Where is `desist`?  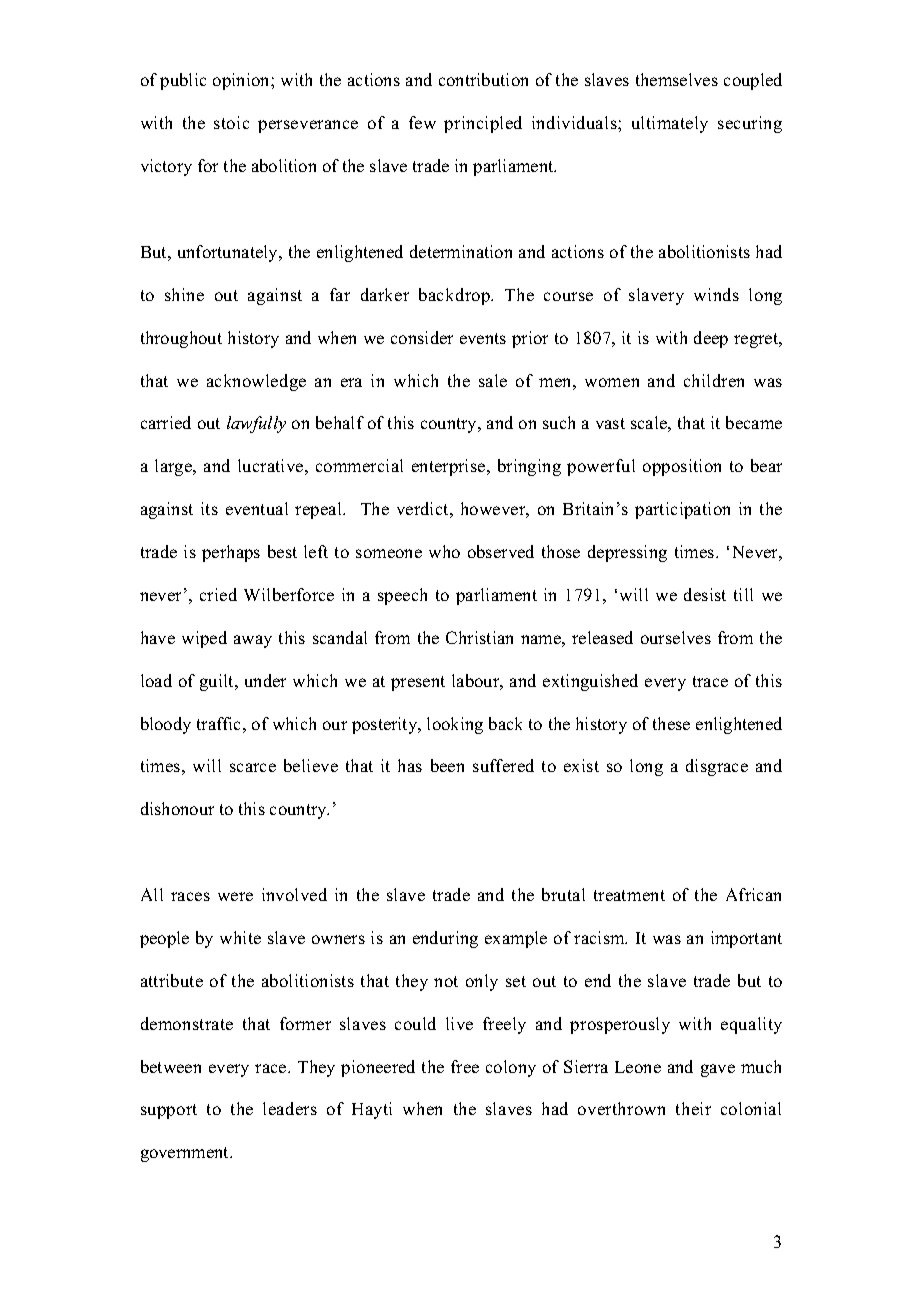
desist is located at coordinates (705, 594).
